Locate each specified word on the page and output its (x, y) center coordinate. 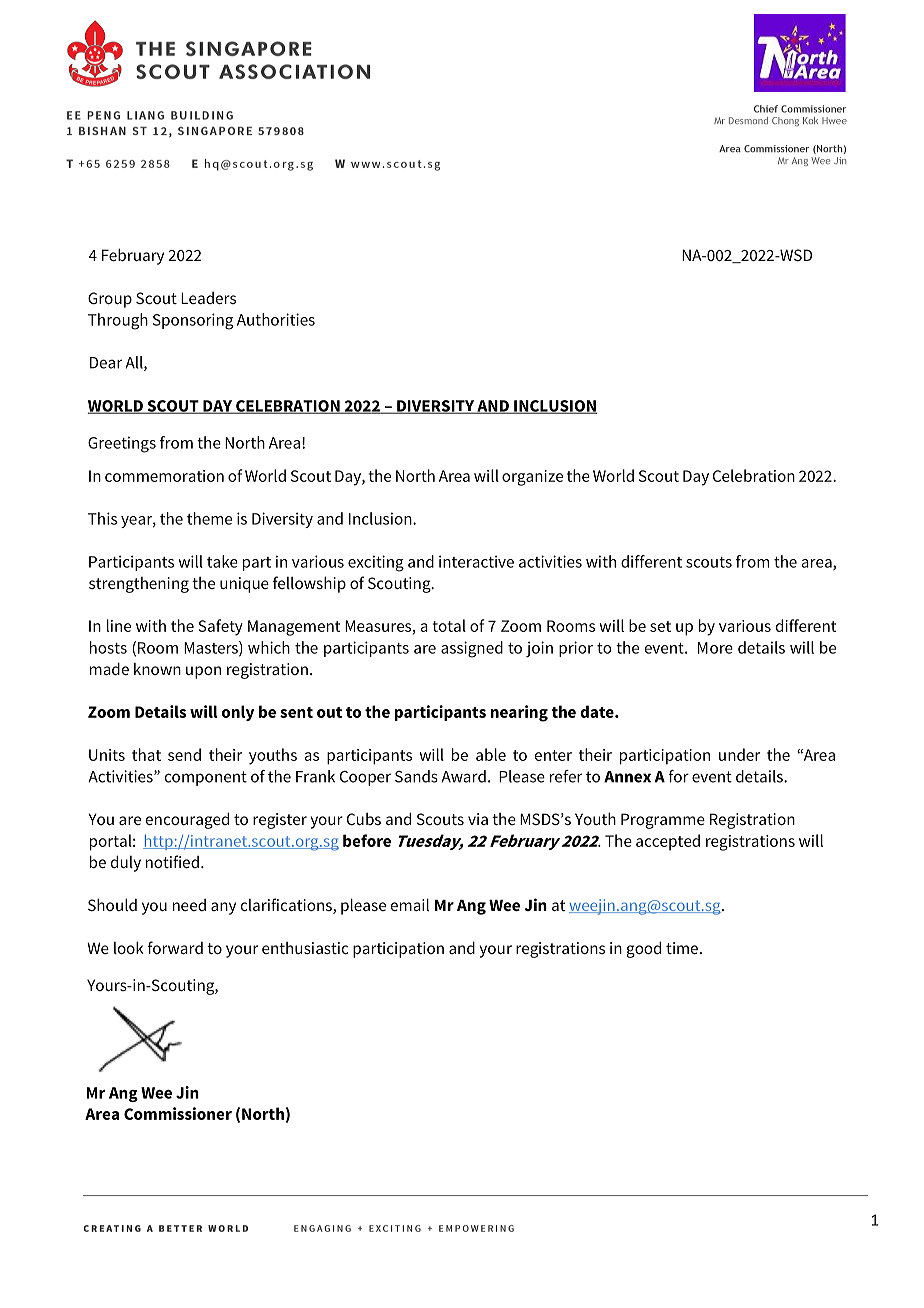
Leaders (208, 298)
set (660, 626)
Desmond (748, 120)
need (189, 905)
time (682, 948)
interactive (476, 561)
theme (209, 518)
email (410, 904)
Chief (766, 109)
